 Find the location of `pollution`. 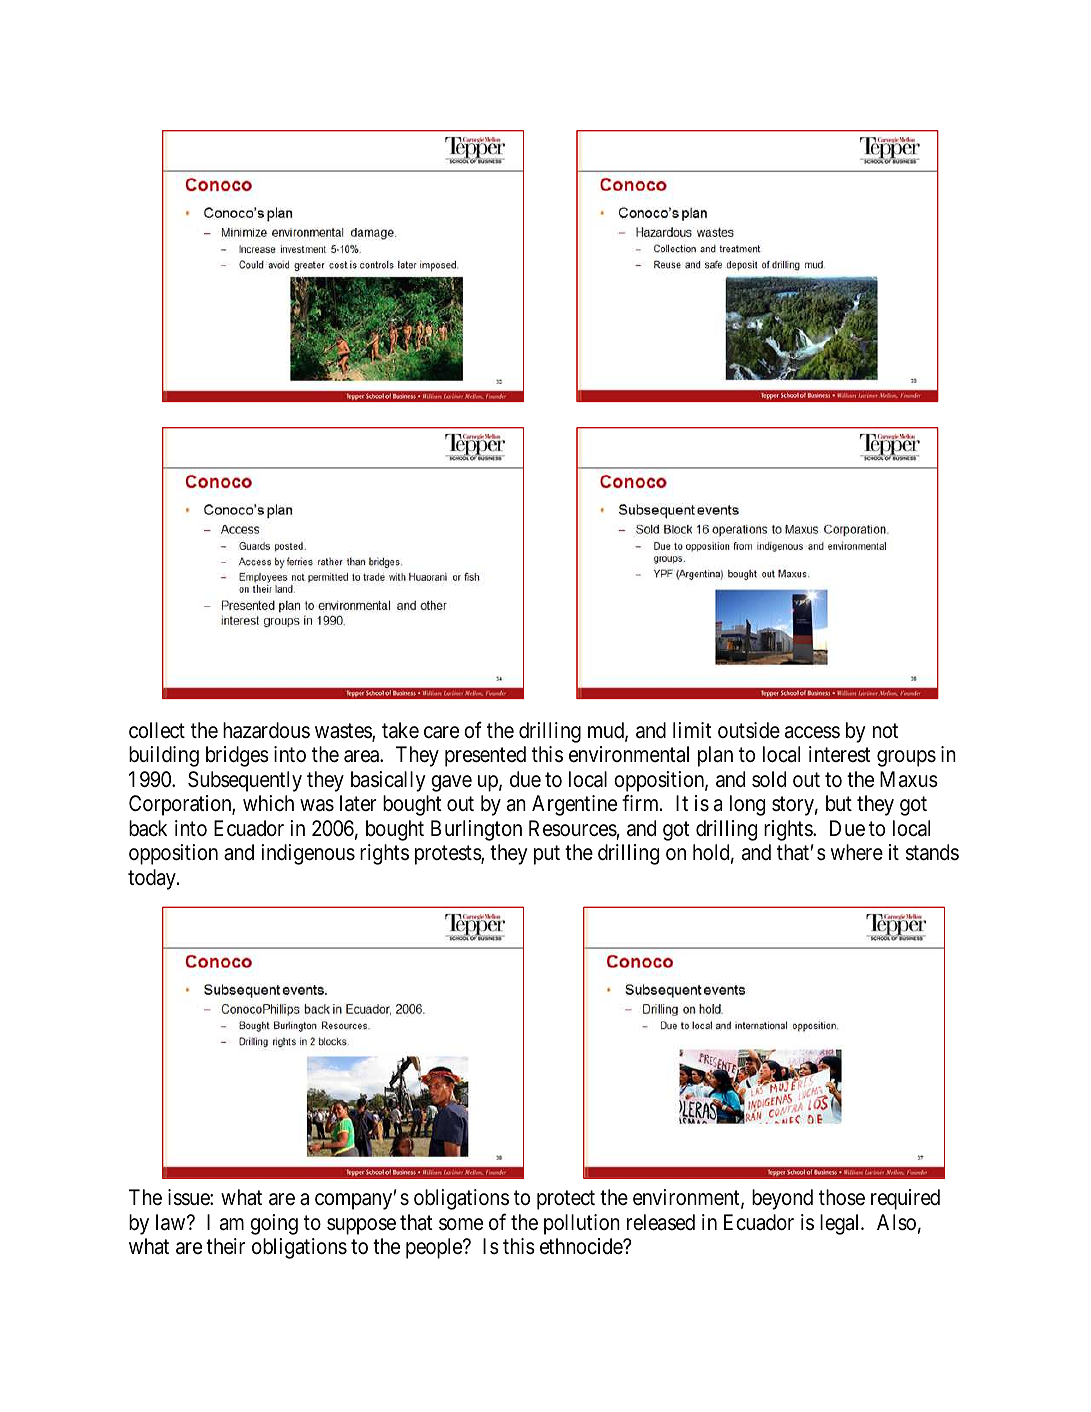

pollution is located at coordinates (582, 1224).
